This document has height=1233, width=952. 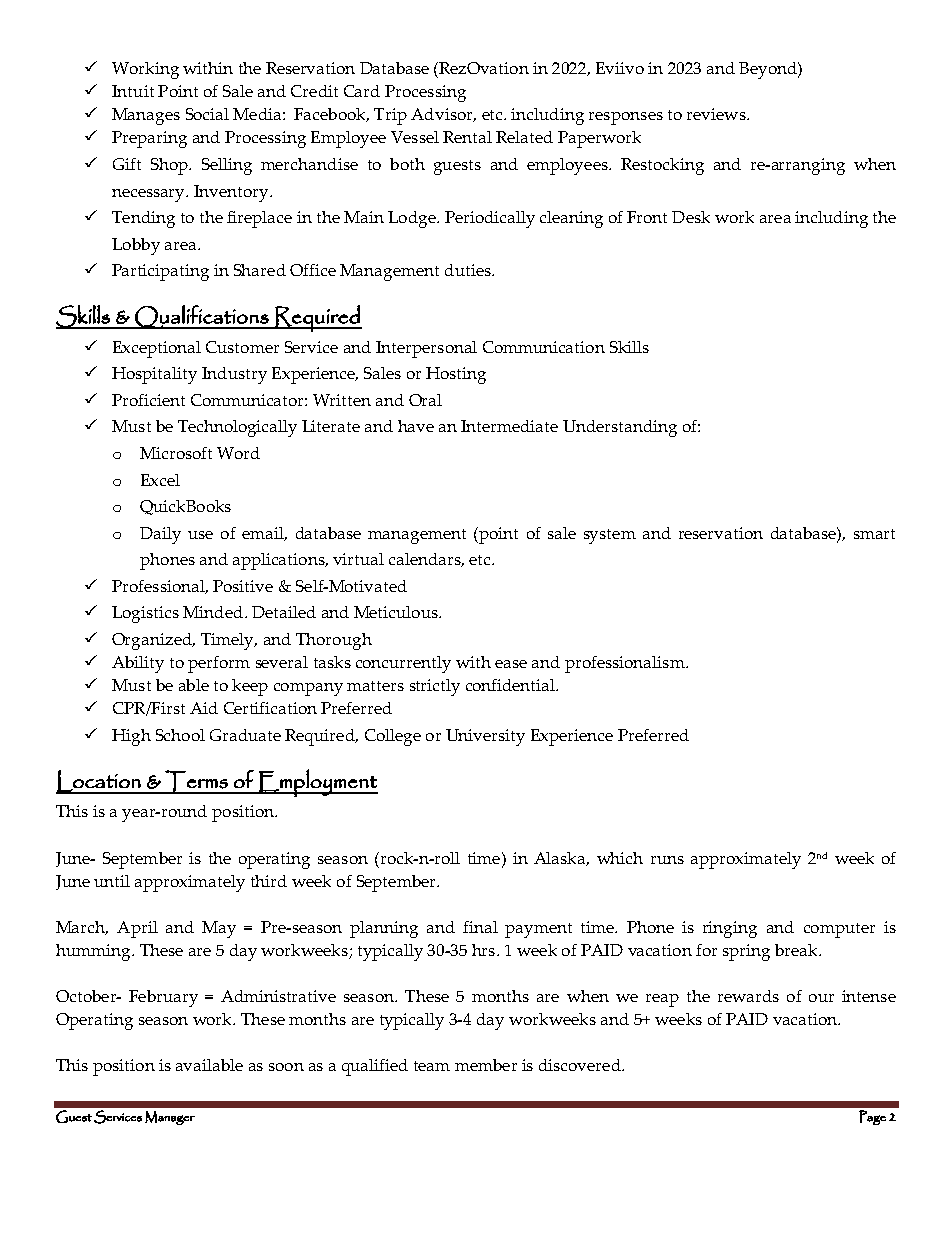 What do you see at coordinates (717, 114) in the document?
I see `reviews` at bounding box center [717, 114].
